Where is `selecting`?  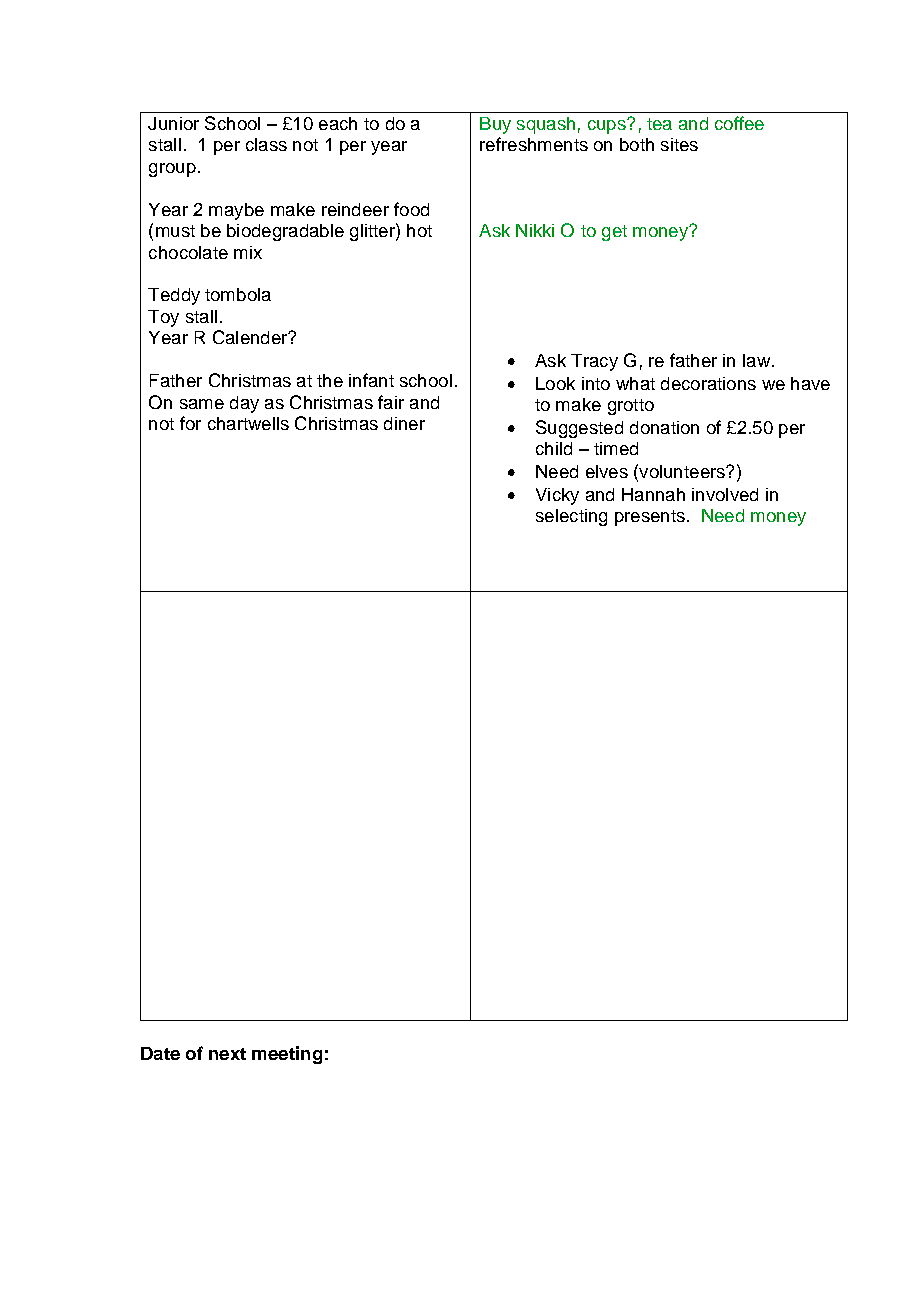 selecting is located at coordinates (571, 517).
